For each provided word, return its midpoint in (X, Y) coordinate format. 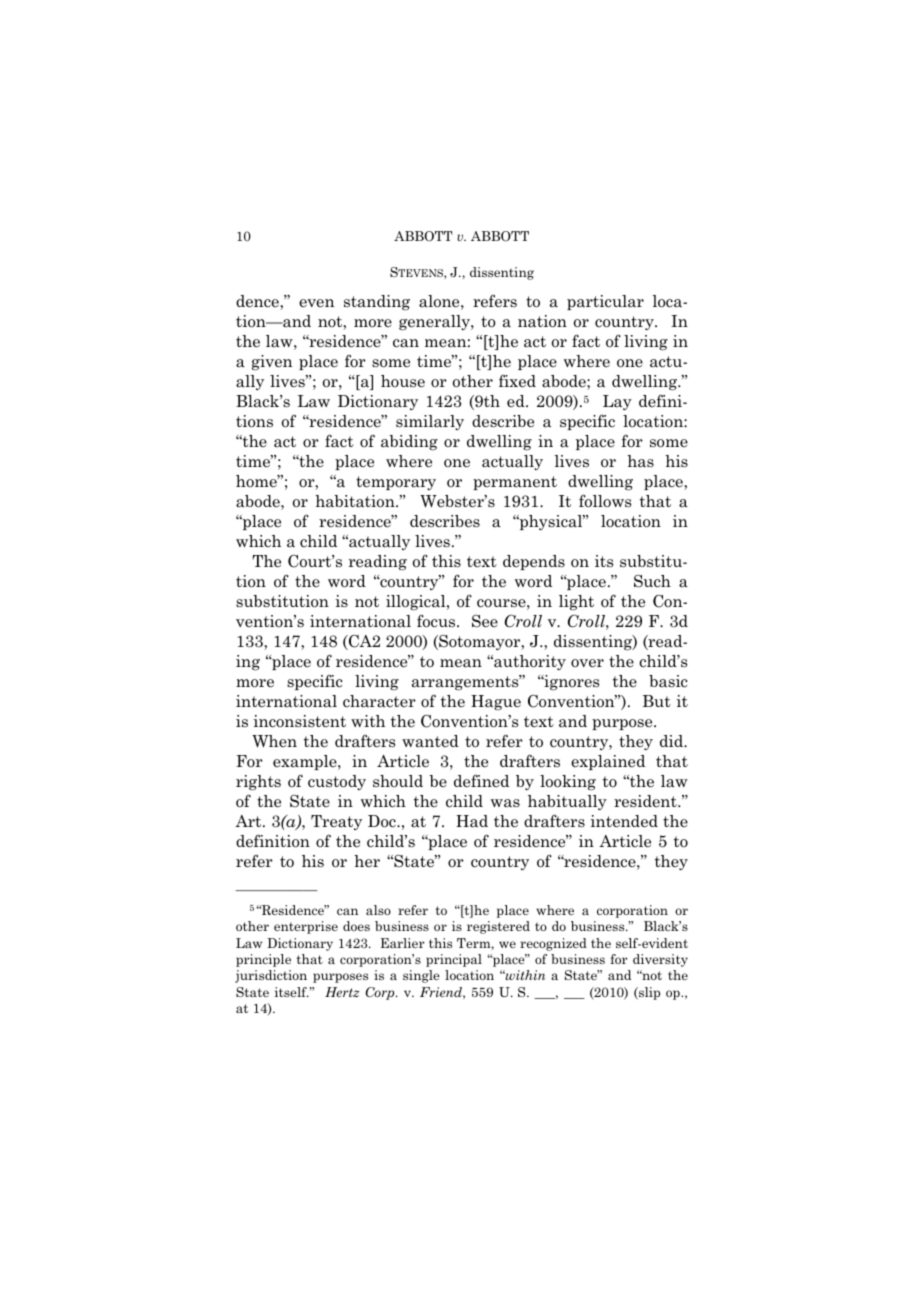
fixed (517, 381)
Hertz (342, 992)
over (587, 663)
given (272, 363)
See (485, 621)
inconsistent (299, 721)
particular (605, 302)
